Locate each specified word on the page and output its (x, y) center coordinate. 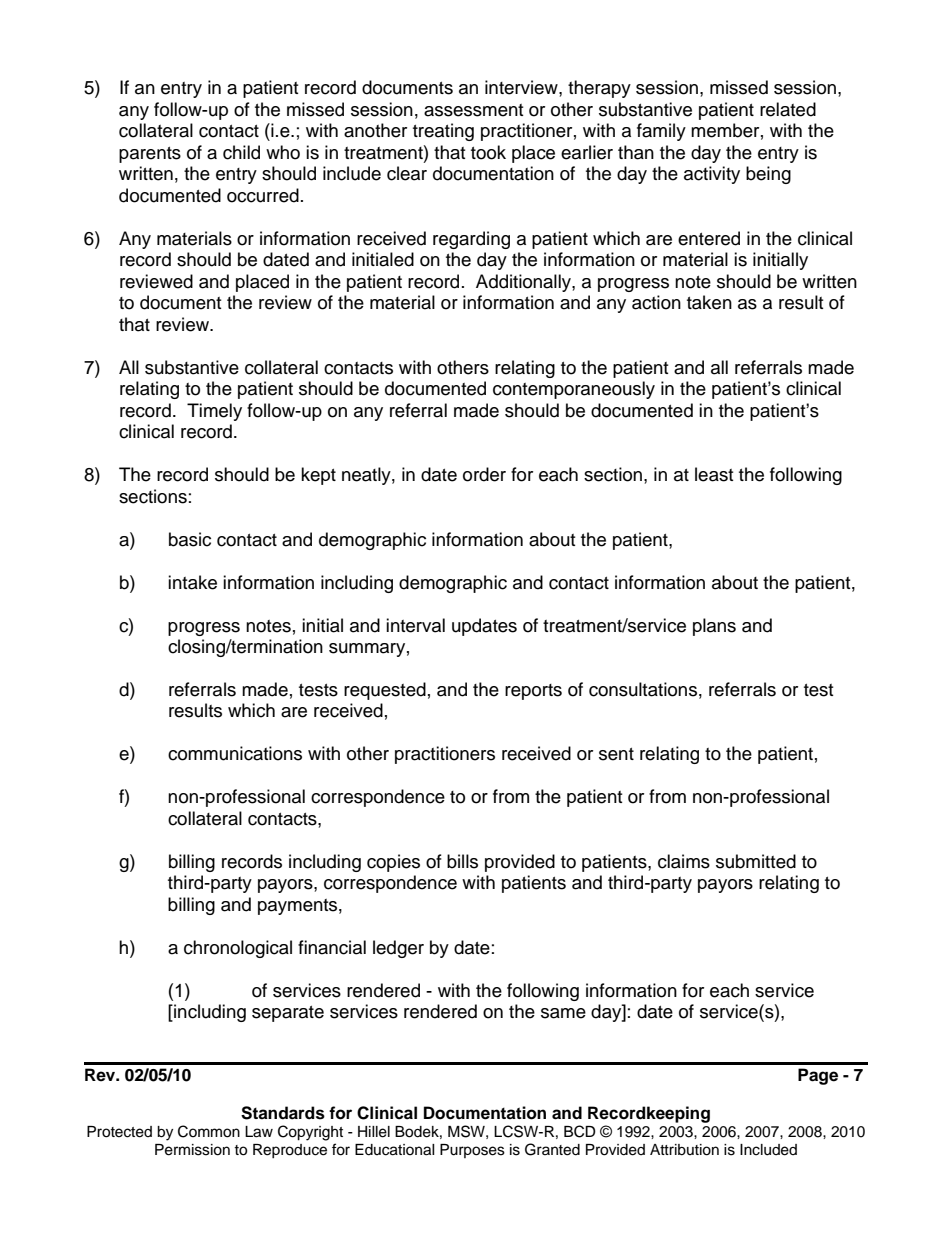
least (714, 474)
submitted (756, 861)
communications (235, 753)
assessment (473, 110)
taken (709, 302)
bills (462, 861)
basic (190, 539)
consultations (643, 689)
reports (533, 692)
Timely (214, 412)
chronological (238, 949)
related (788, 109)
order (484, 474)
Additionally (524, 283)
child (241, 152)
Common (209, 1131)
